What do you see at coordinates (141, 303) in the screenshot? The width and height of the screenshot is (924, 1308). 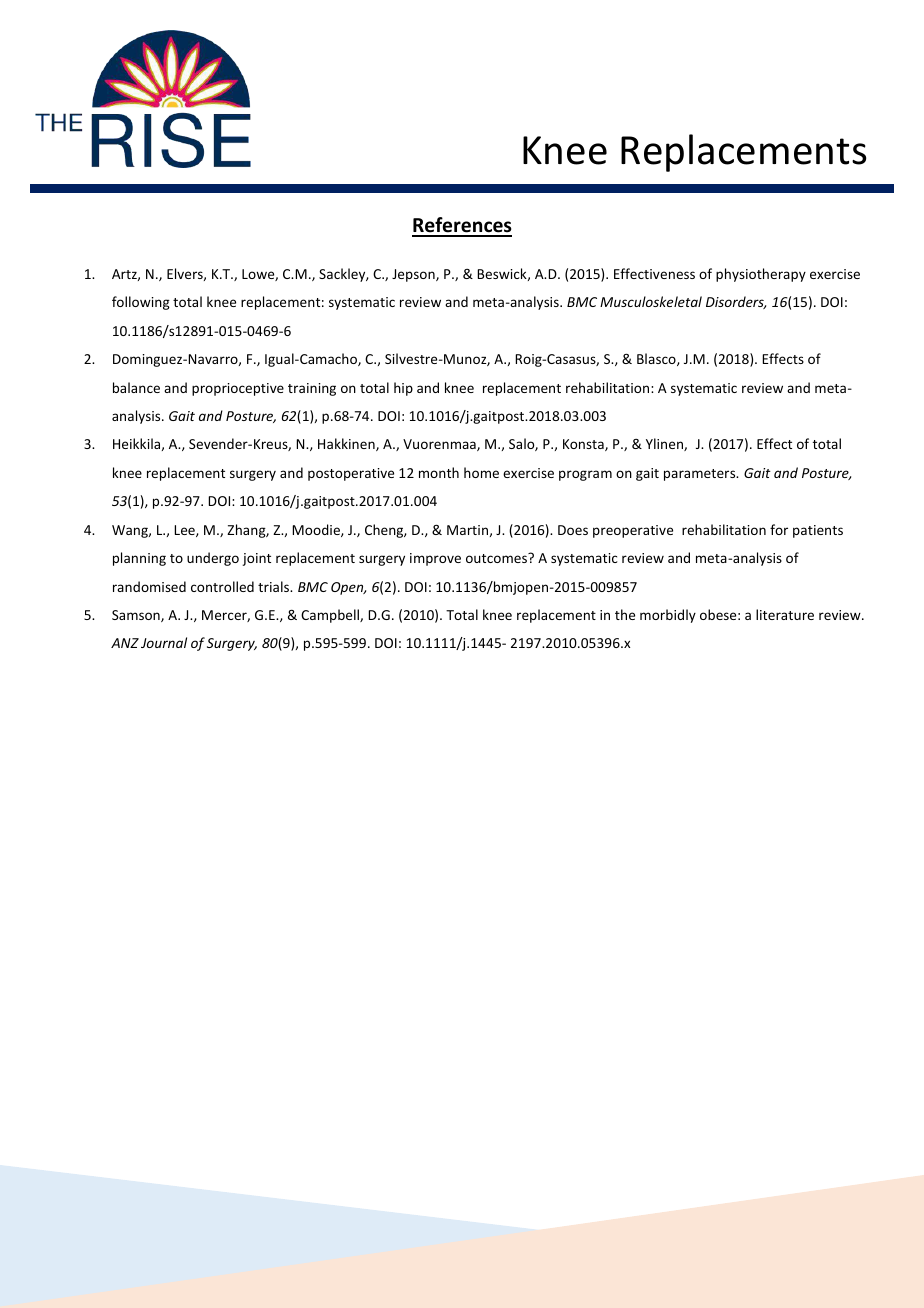 I see `following` at bounding box center [141, 303].
